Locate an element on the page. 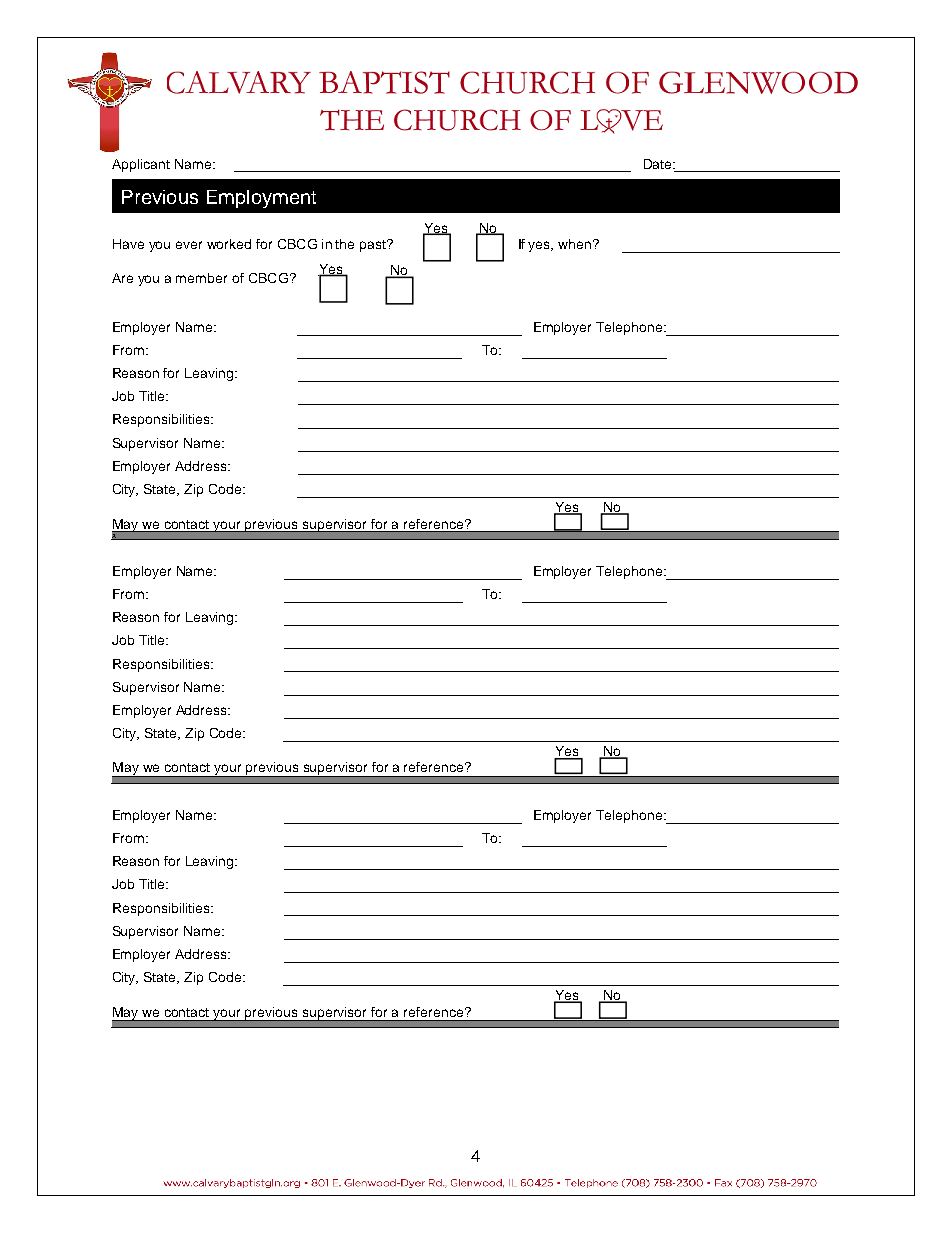 This image has width=952, height=1233. the is located at coordinates (344, 244).
